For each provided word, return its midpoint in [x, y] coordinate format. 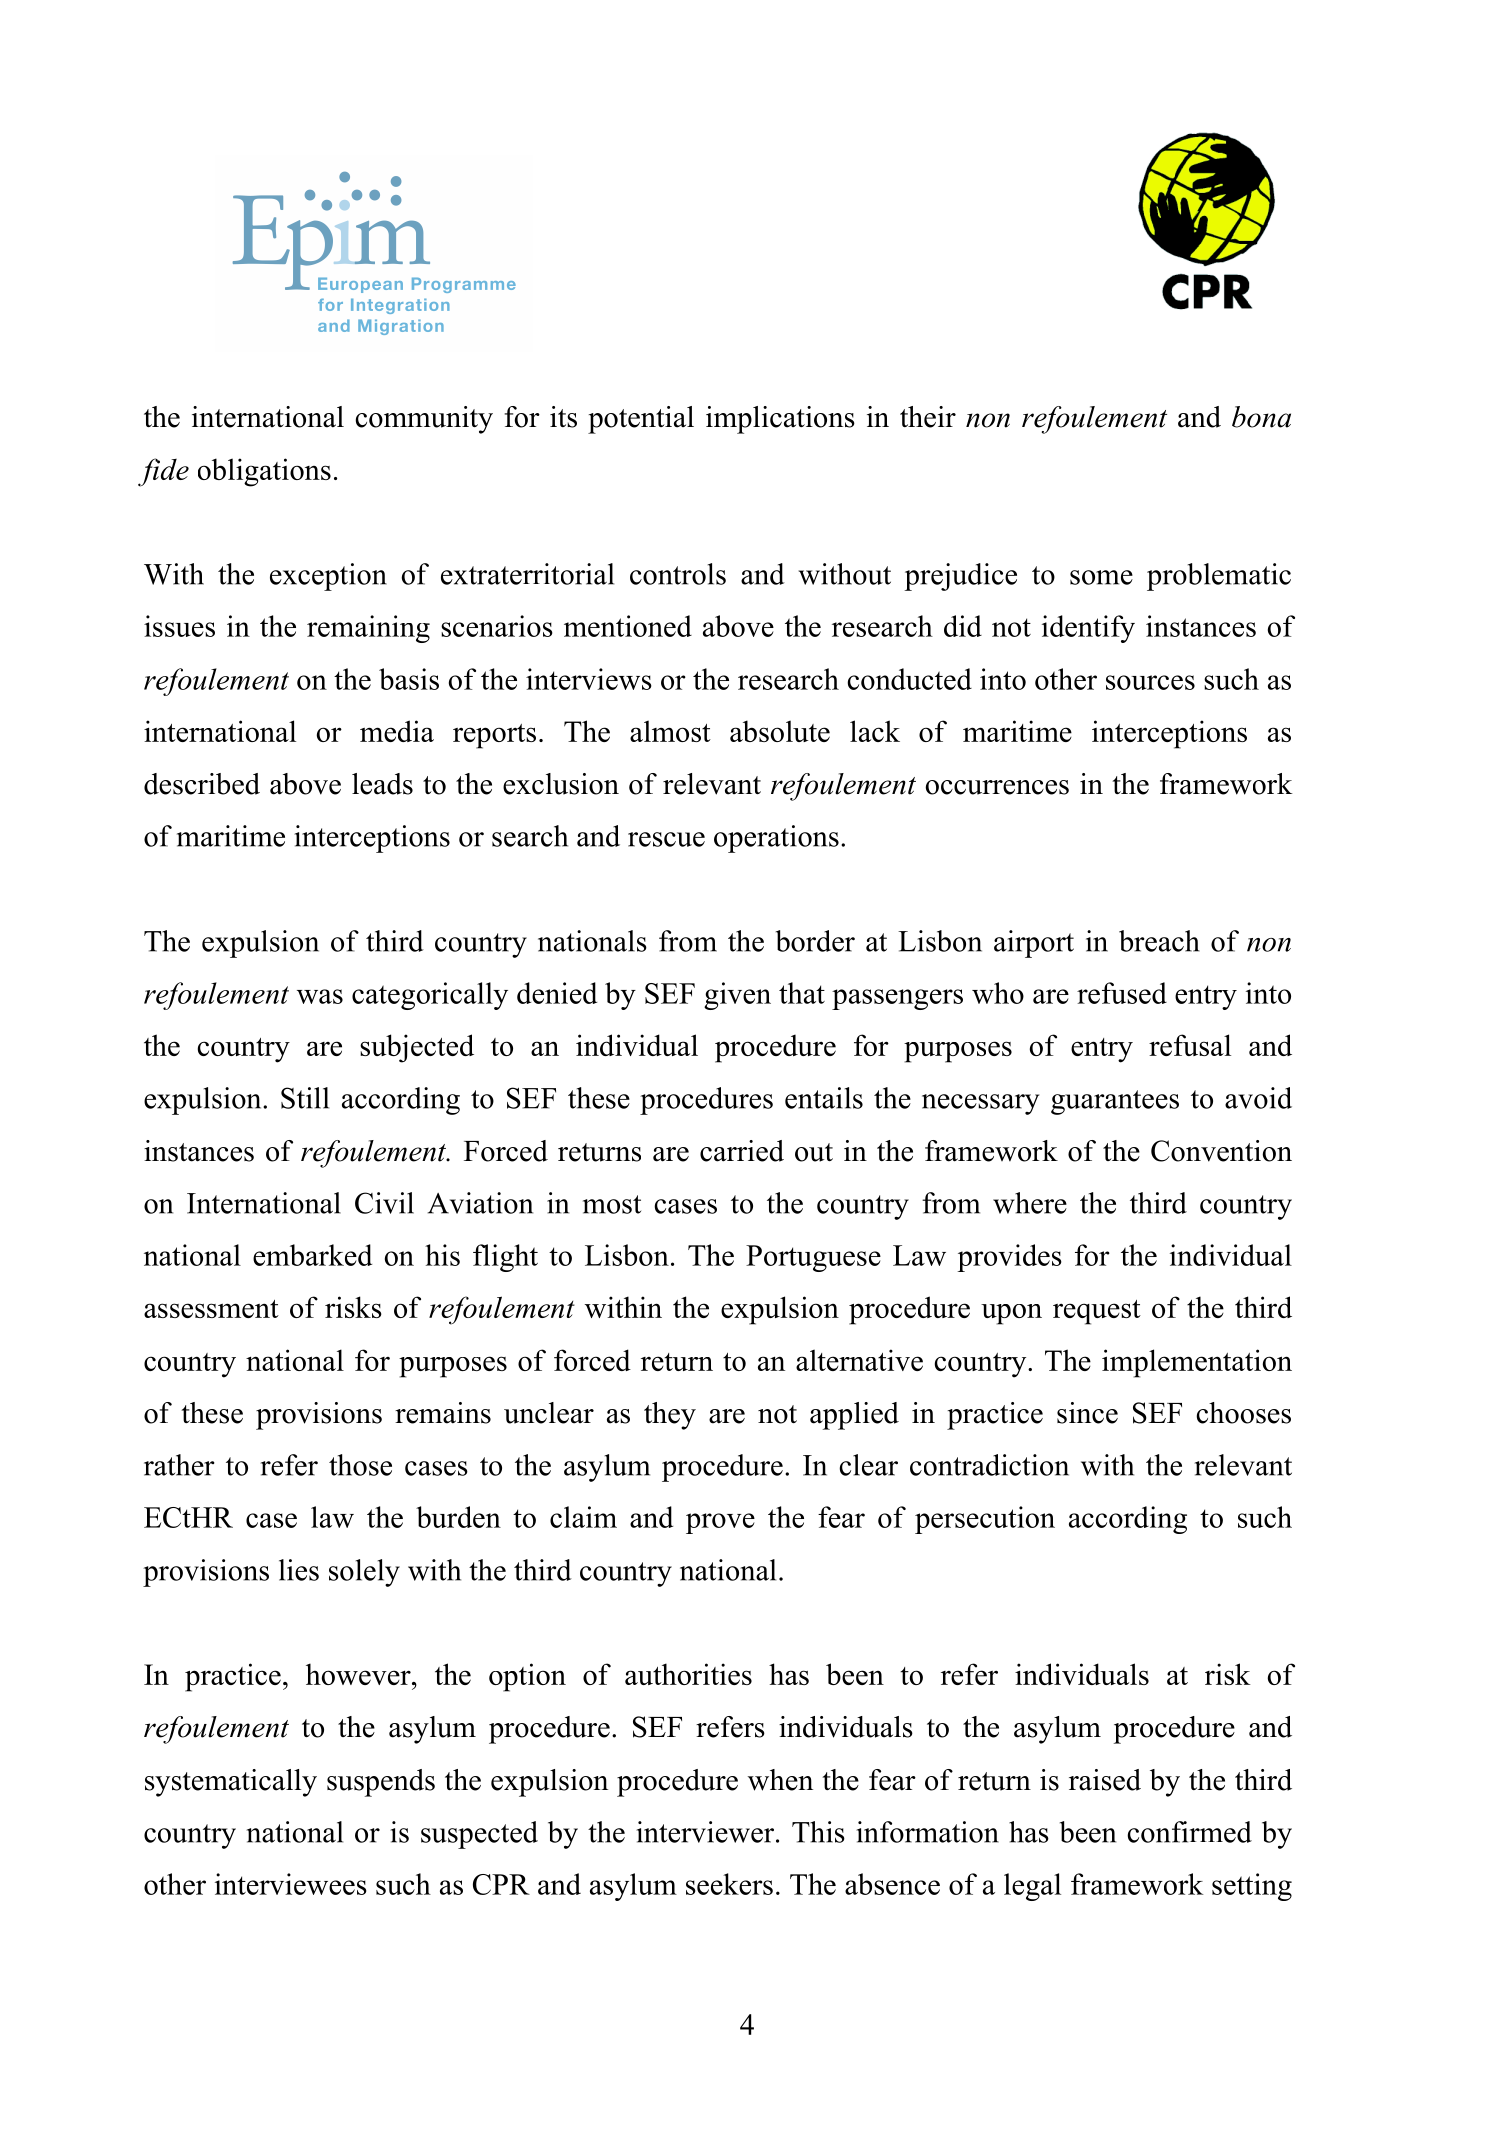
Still [305, 1098]
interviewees [291, 1884]
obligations [264, 472]
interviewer [705, 1832]
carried [742, 1151]
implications [780, 420]
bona [1261, 417]
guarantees [1115, 1102]
